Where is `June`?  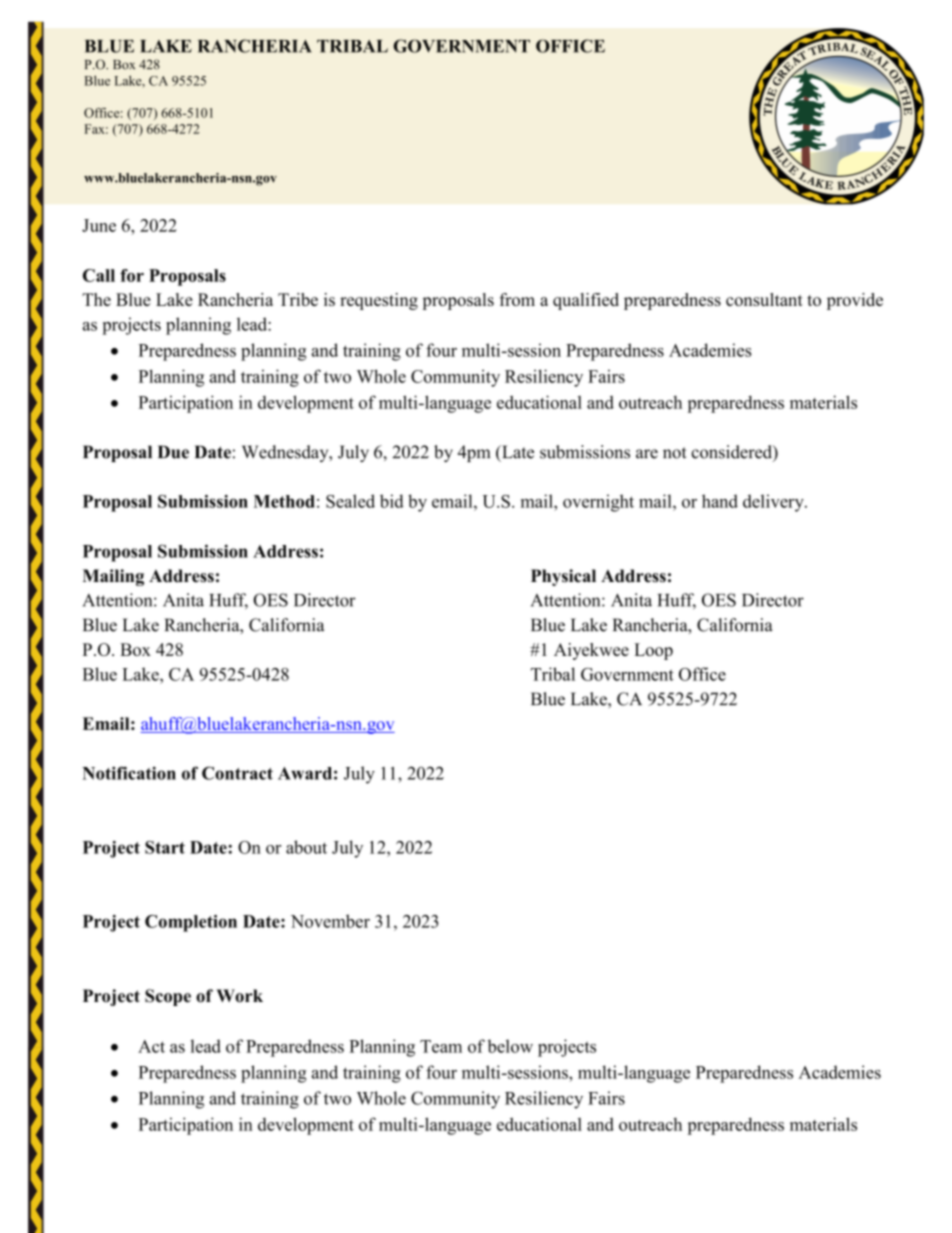 June is located at coordinates (99, 225).
